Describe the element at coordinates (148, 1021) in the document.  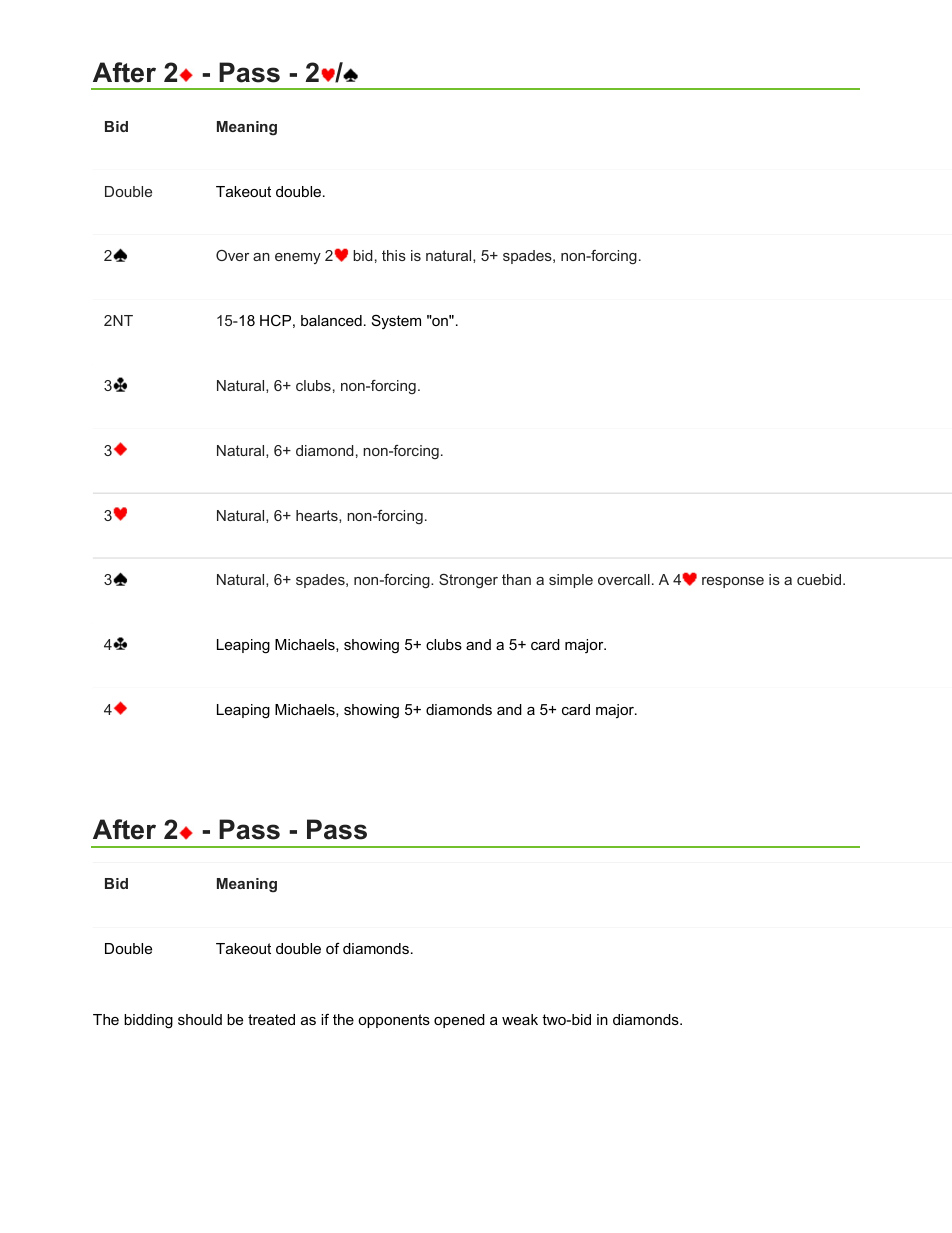
I see `bidding` at that location.
